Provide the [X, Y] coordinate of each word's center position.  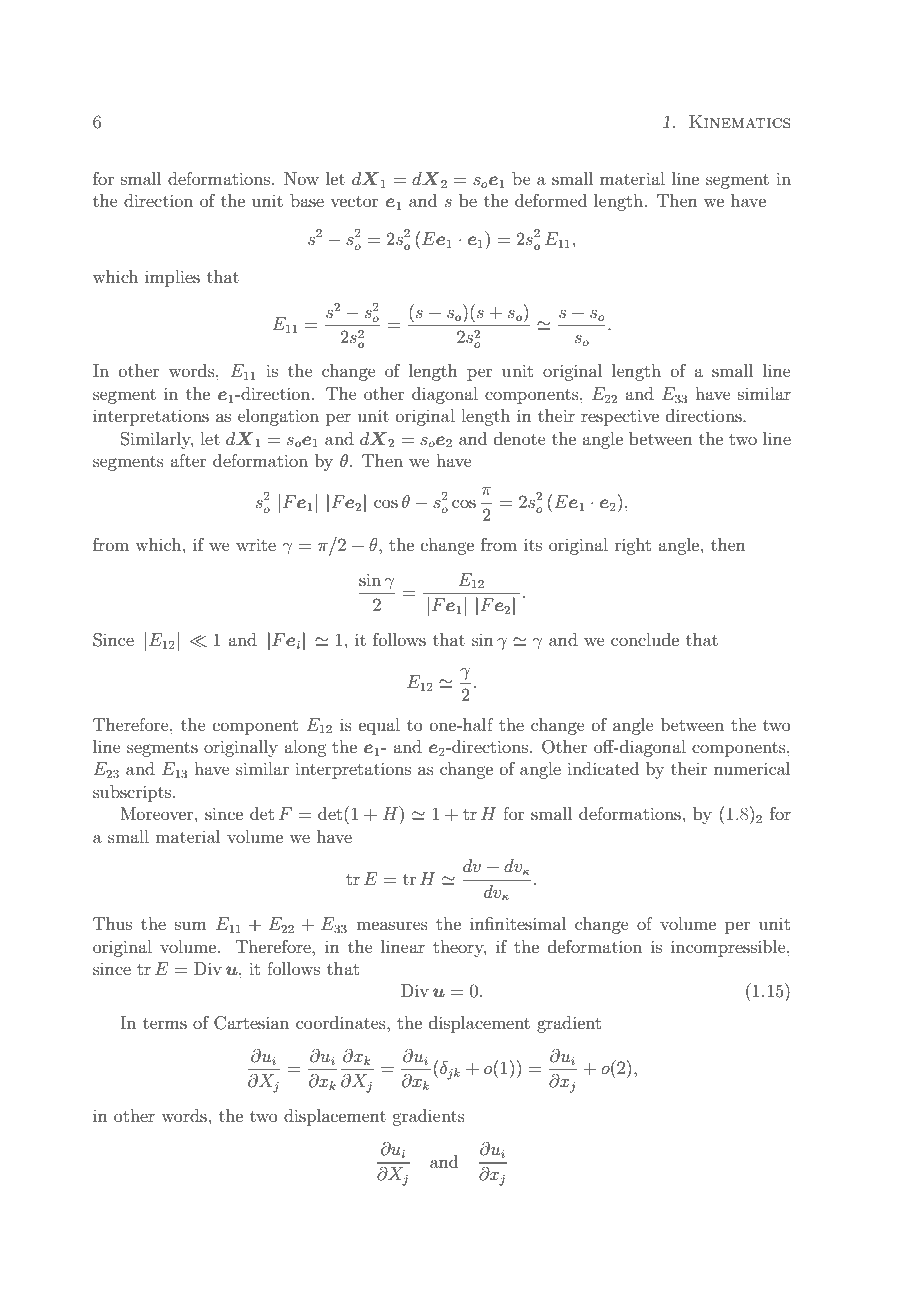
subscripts [133, 793]
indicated [603, 768]
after [188, 460]
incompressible [729, 948]
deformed [551, 200]
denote [520, 438]
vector [354, 201]
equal [379, 726]
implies [172, 278]
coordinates [342, 1022]
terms [165, 1023]
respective [620, 417]
